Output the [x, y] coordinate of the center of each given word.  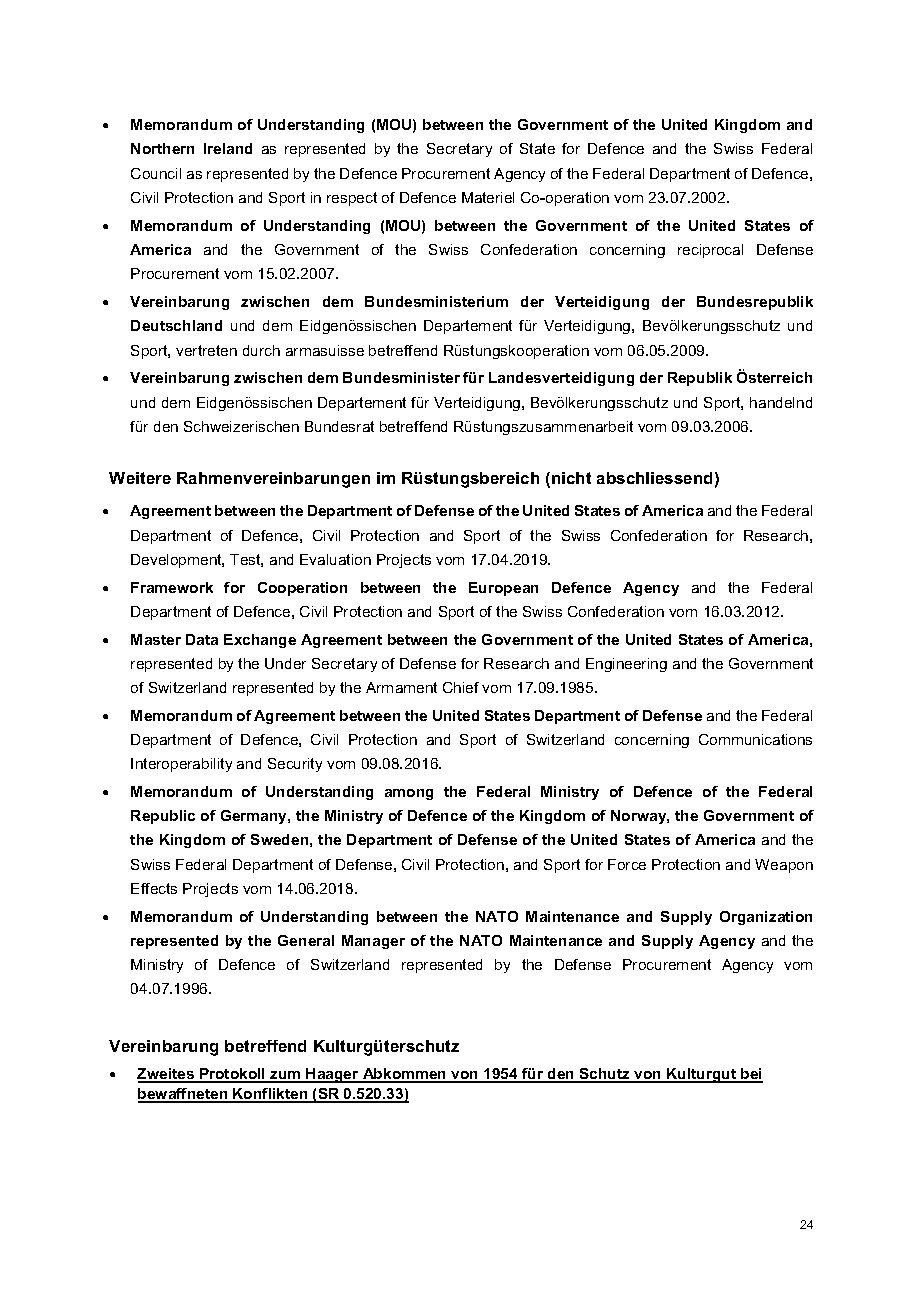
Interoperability [181, 765]
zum [285, 1076]
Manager [373, 942]
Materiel [488, 197]
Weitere [140, 478]
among [409, 794]
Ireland [228, 148]
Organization [766, 918]
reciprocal [710, 251]
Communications [755, 739]
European [503, 589]
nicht [571, 478]
